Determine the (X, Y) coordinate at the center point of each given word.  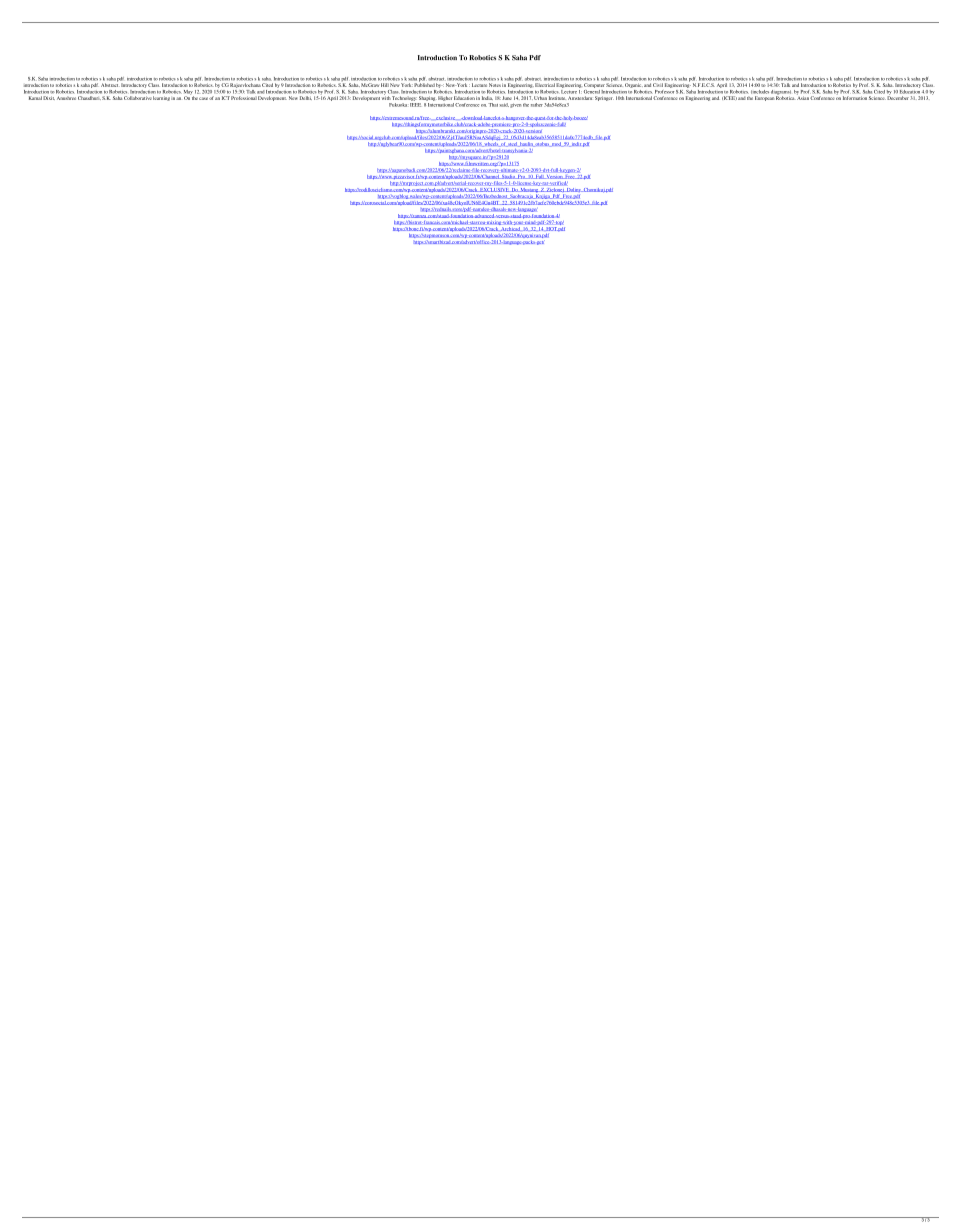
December (898, 97)
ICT (226, 98)
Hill (385, 85)
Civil (658, 85)
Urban (540, 98)
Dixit (49, 98)
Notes (495, 85)
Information (855, 98)
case (203, 98)
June (507, 98)
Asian (803, 97)
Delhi (306, 98)
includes (760, 92)
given (515, 106)
